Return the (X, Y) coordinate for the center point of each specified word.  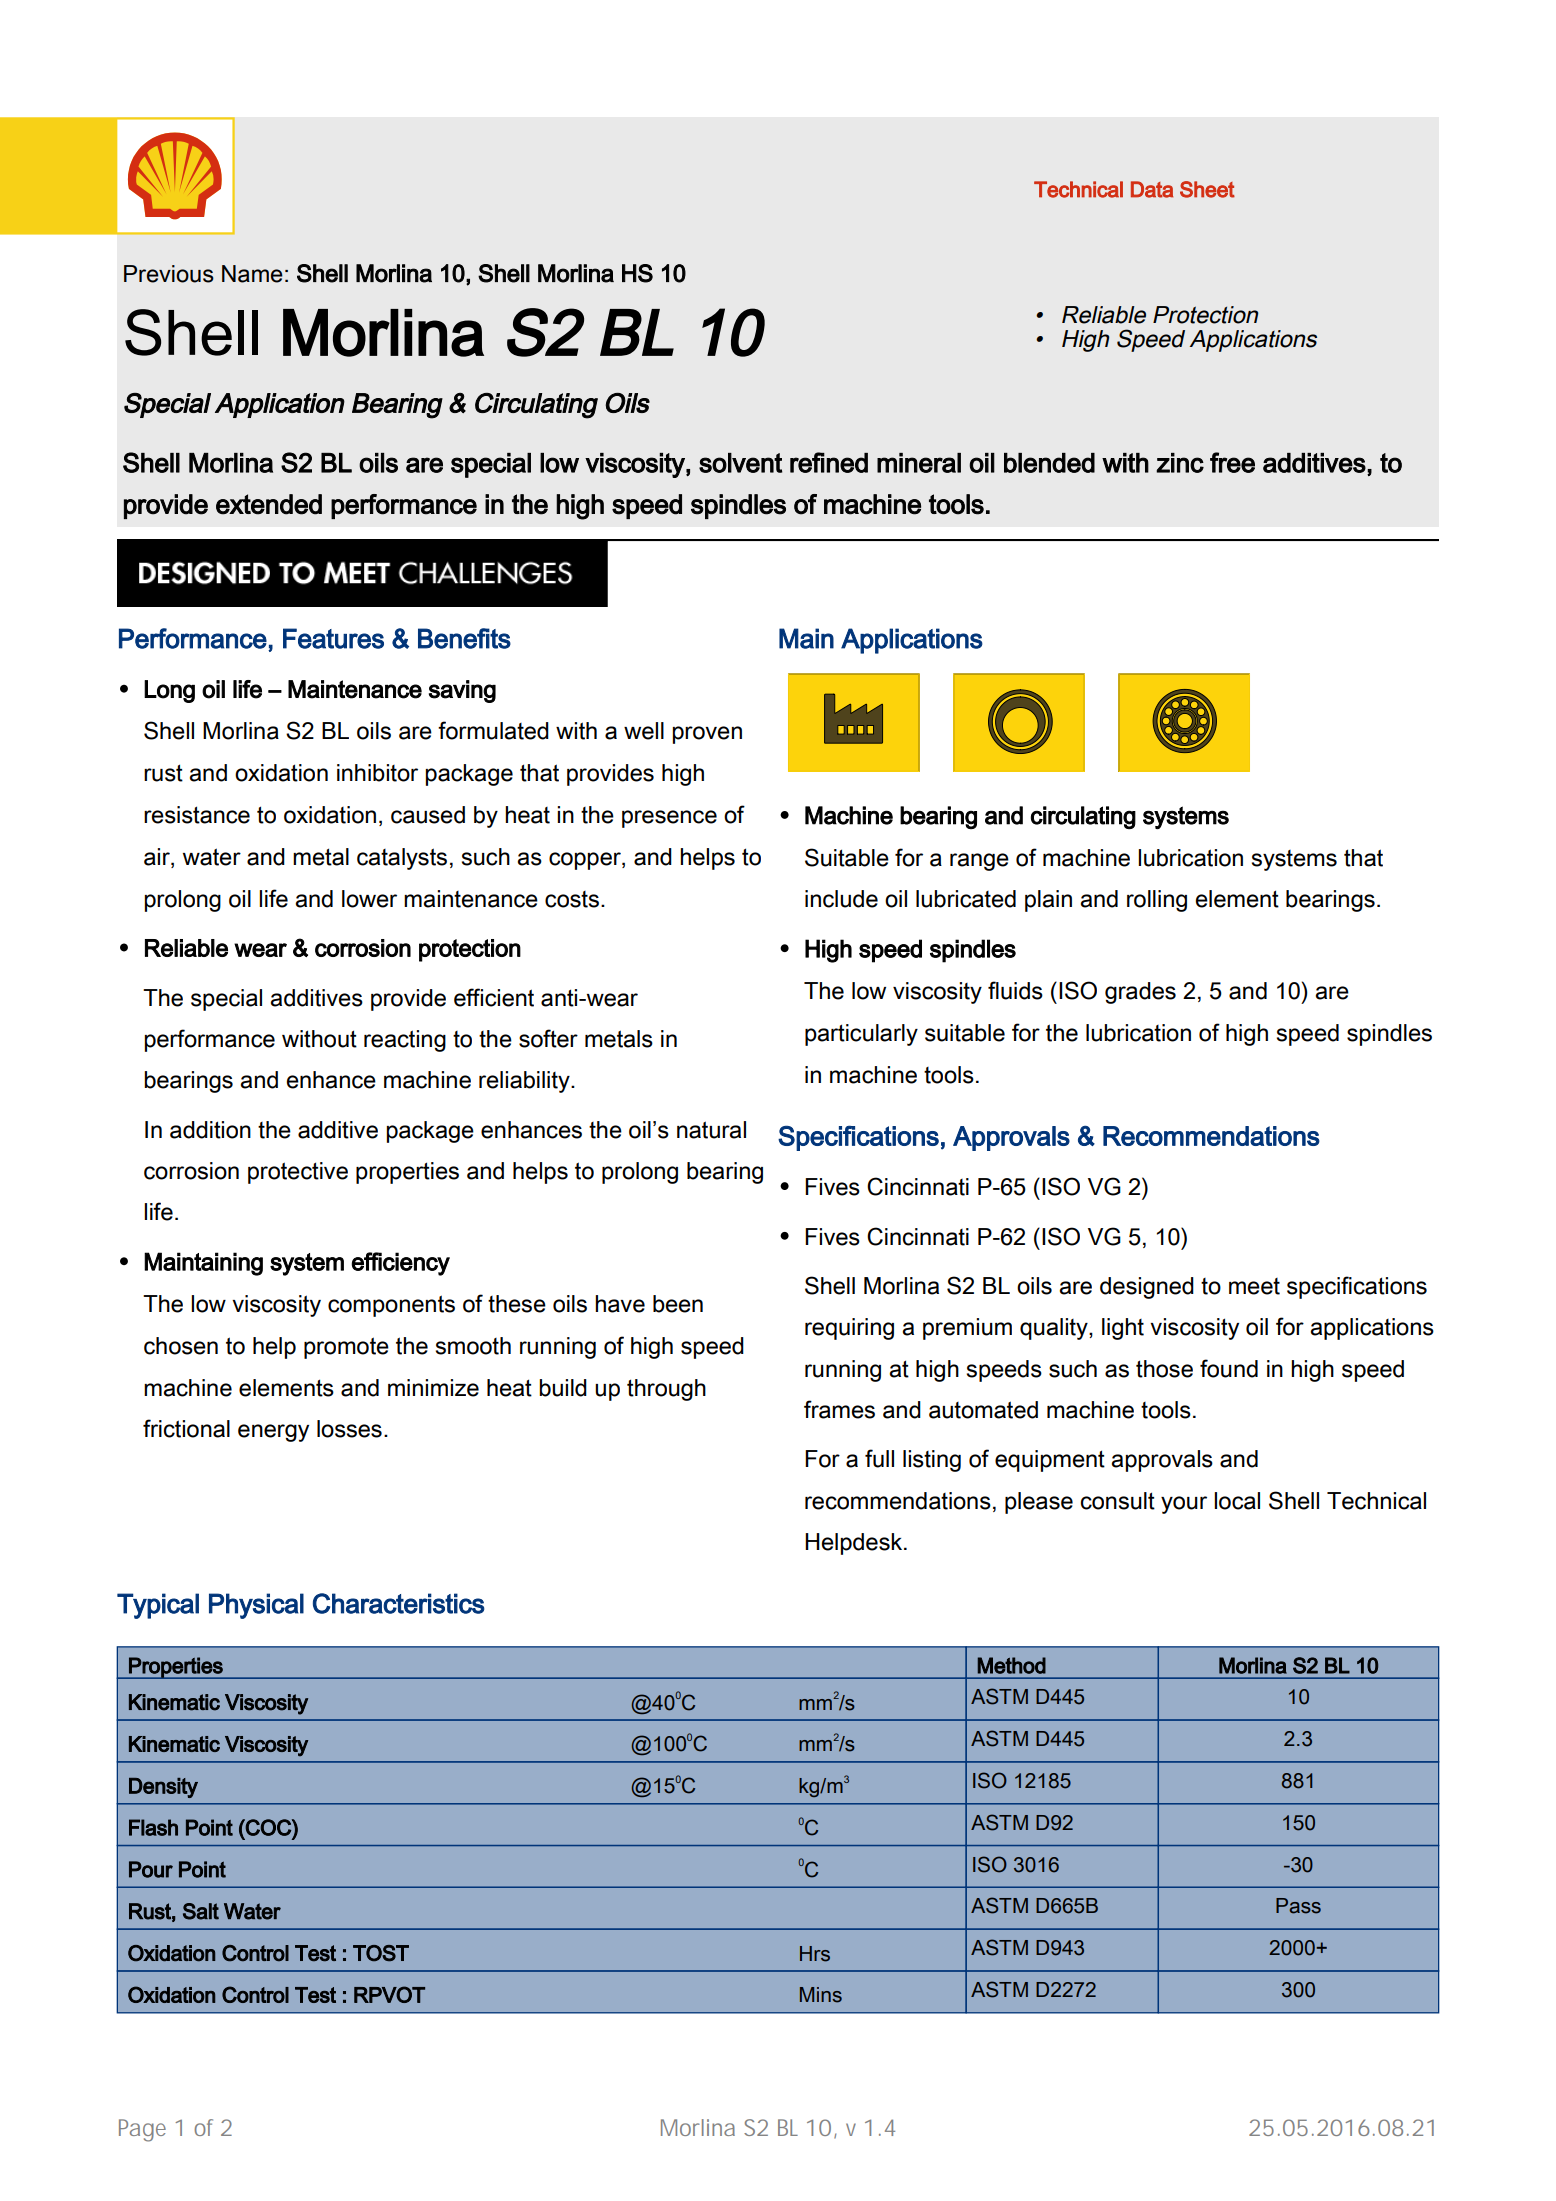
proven (707, 735)
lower (369, 899)
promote (346, 1348)
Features (333, 638)
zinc (1180, 463)
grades (1140, 993)
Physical (256, 1606)
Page (142, 2130)
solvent (740, 463)
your (1184, 1505)
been (678, 1304)
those (1164, 1369)
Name (252, 274)
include (841, 899)
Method (1012, 1665)
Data (1152, 189)
